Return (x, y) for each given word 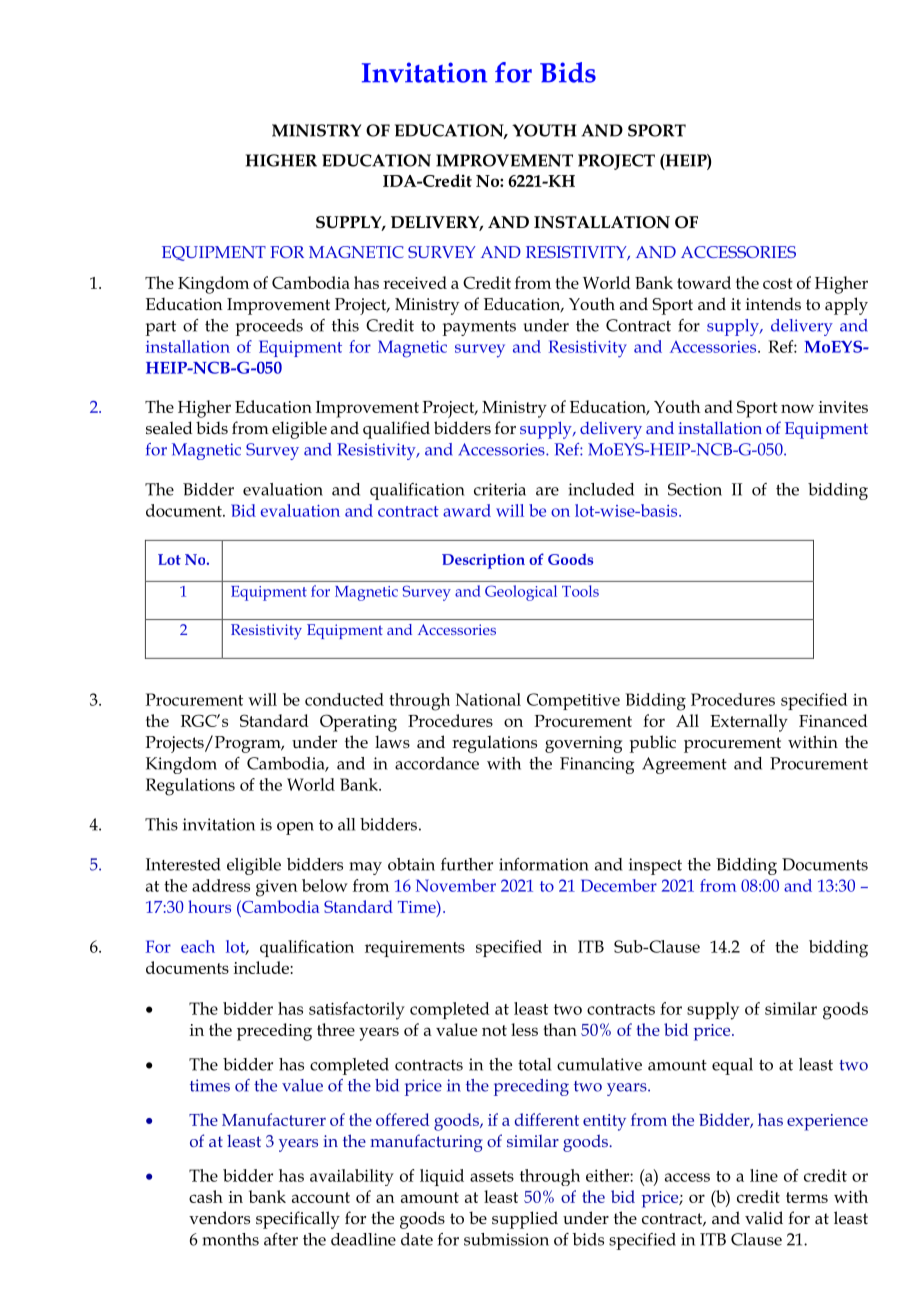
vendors (219, 1218)
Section (695, 489)
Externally (749, 723)
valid (764, 1217)
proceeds (269, 327)
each (198, 946)
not (494, 1030)
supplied (525, 1220)
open (295, 828)
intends (773, 303)
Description (483, 561)
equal (732, 1066)
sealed (169, 428)
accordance (437, 763)
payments (479, 328)
